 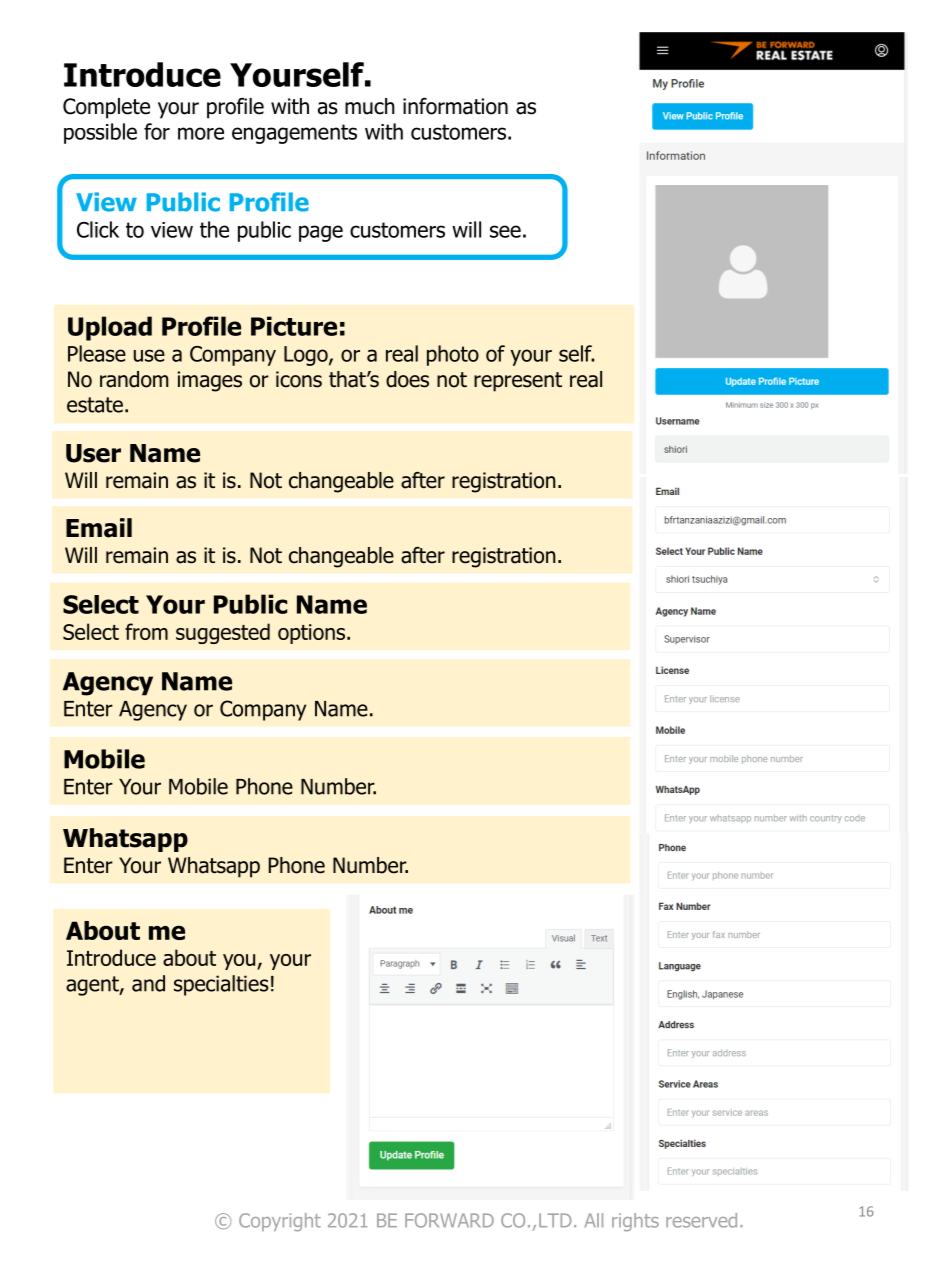 I want to click on Email, so click(x=99, y=528).
